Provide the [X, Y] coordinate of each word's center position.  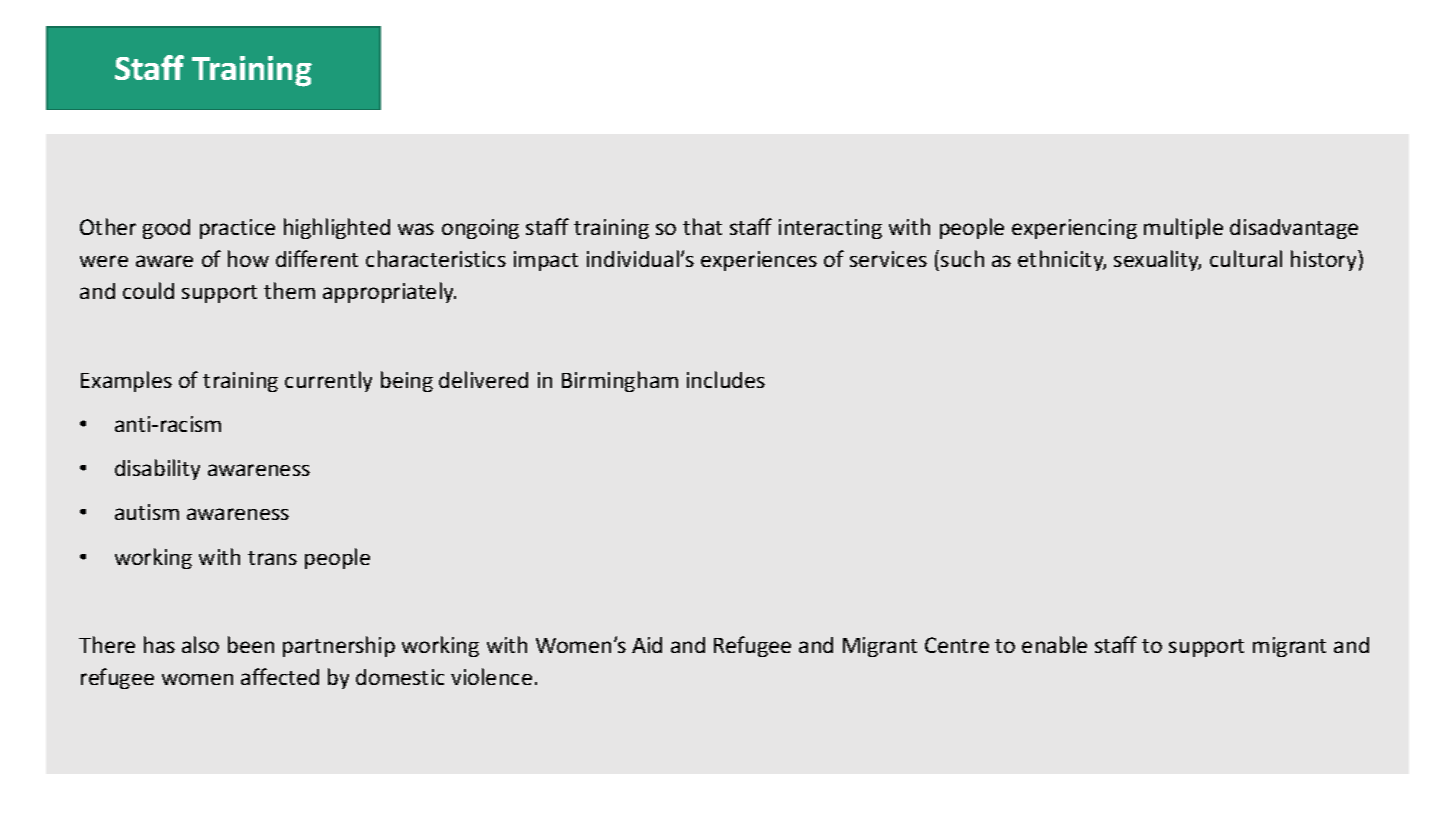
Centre [957, 645]
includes [726, 379]
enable [1054, 644]
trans [272, 558]
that [702, 226]
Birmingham [620, 381]
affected [280, 676]
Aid [647, 645]
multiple [1183, 228]
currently [328, 381]
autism [147, 512]
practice [237, 229]
